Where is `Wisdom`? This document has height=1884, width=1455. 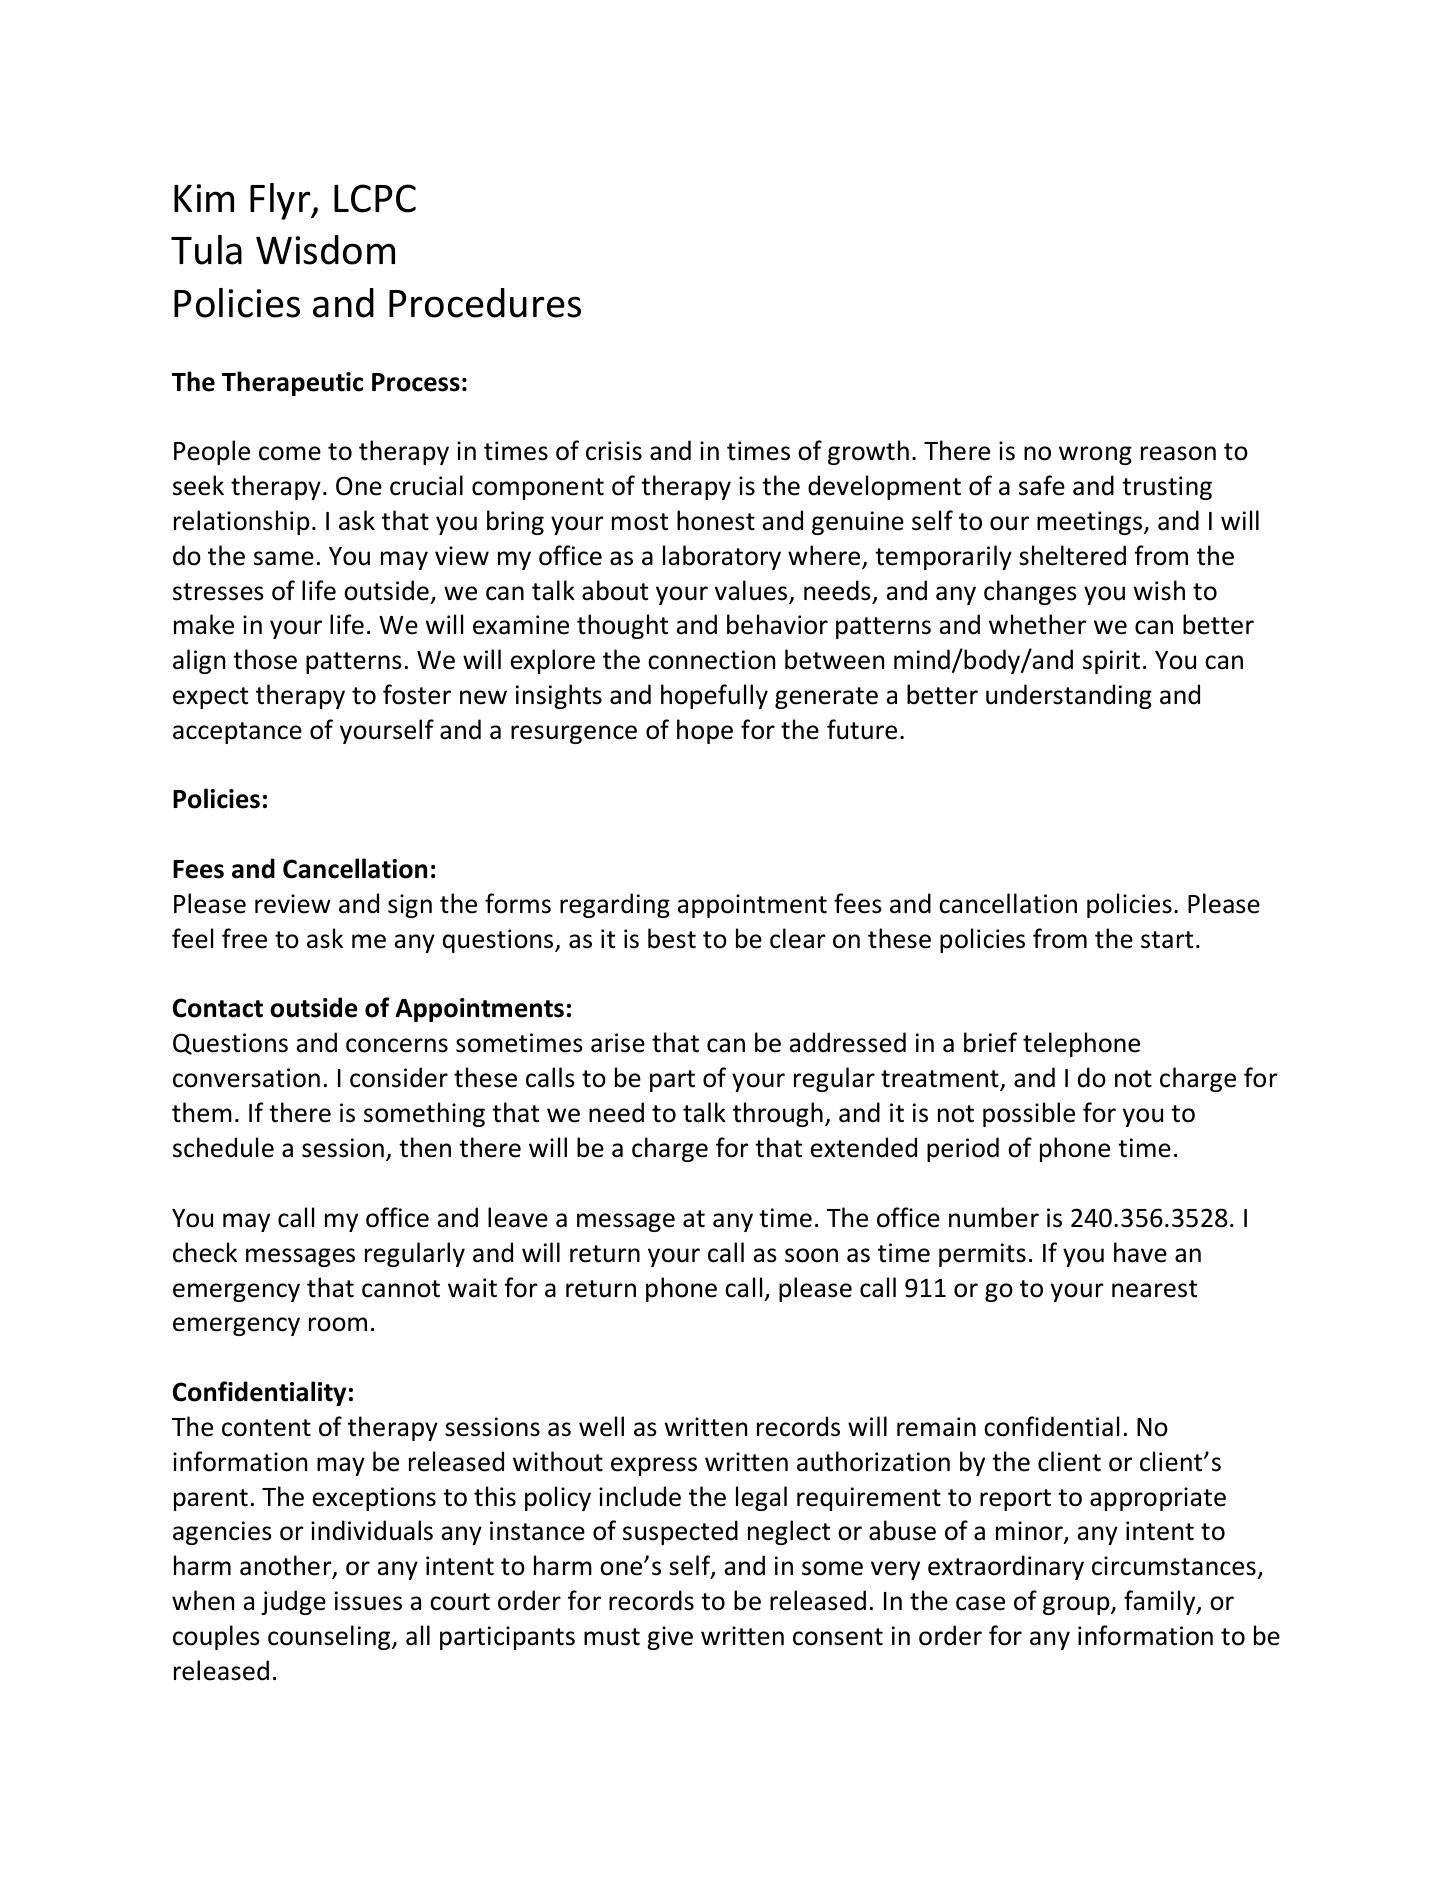 Wisdom is located at coordinates (325, 250).
